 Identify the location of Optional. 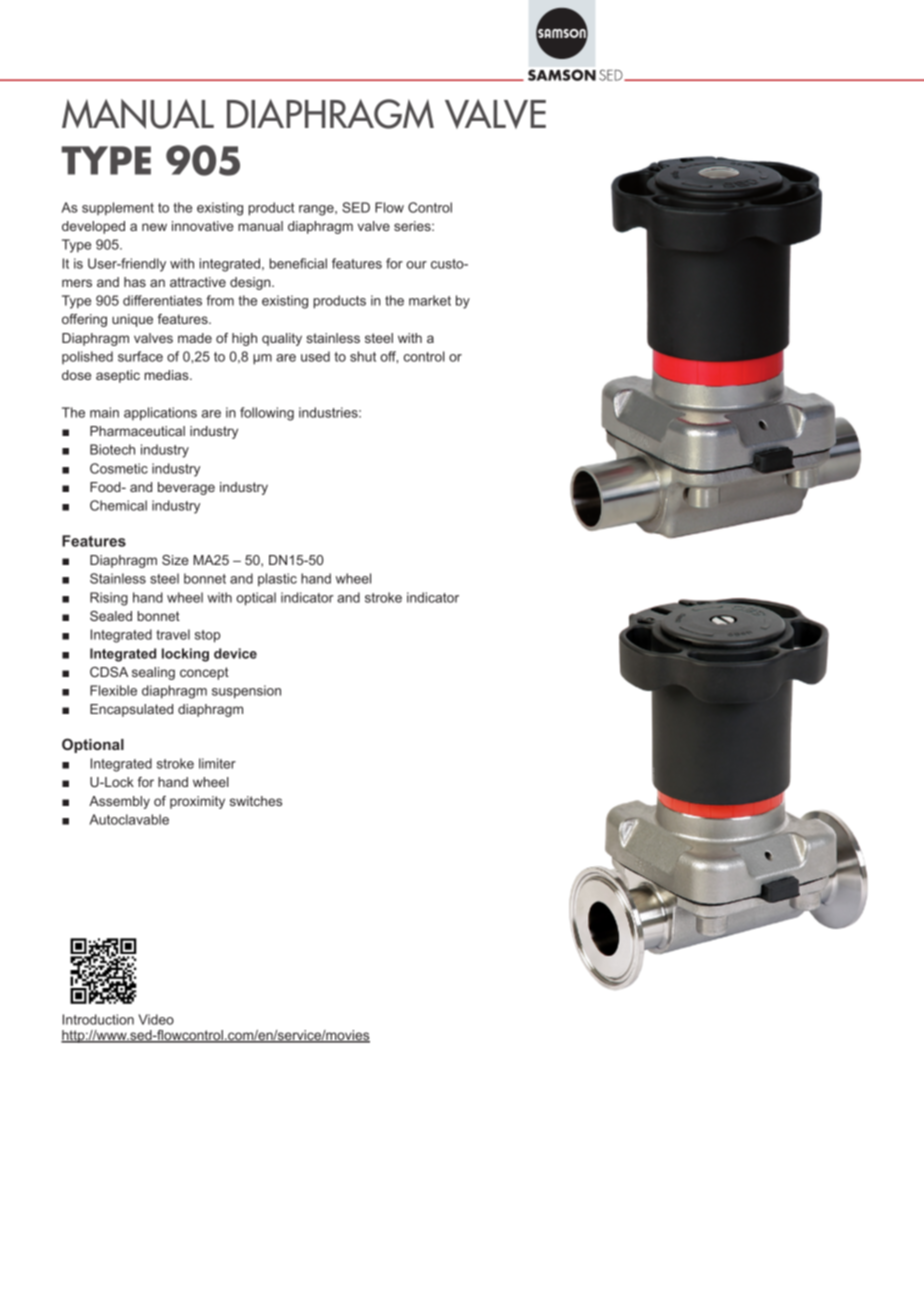
(93, 745).
